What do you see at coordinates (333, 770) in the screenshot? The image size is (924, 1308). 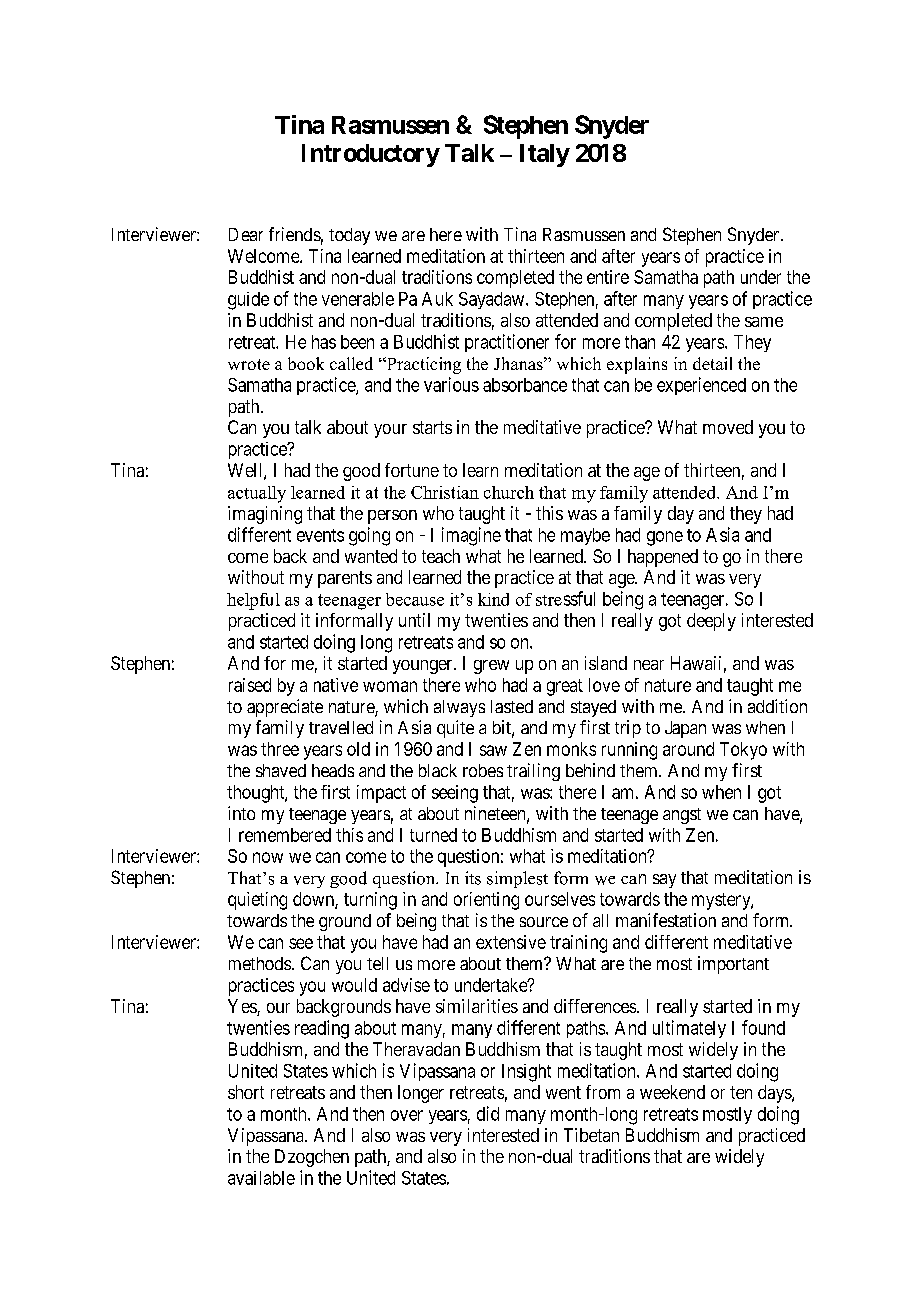 I see `heads` at bounding box center [333, 770].
